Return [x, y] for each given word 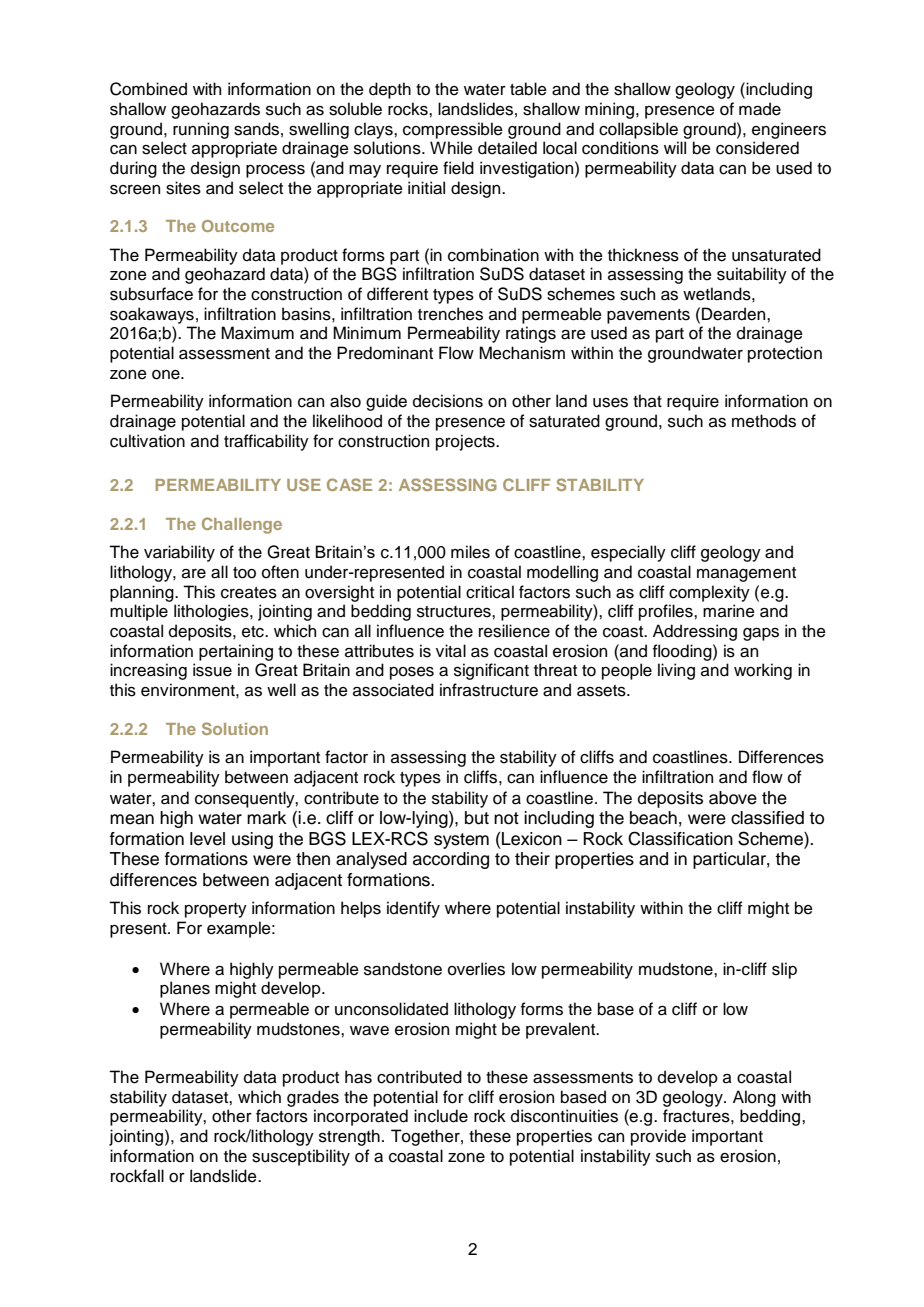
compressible [453, 130]
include [441, 1116]
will [675, 147]
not [506, 818]
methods [764, 421]
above [733, 798]
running [201, 130]
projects [466, 442]
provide [658, 1137]
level [207, 839]
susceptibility [301, 1157]
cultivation [147, 441]
